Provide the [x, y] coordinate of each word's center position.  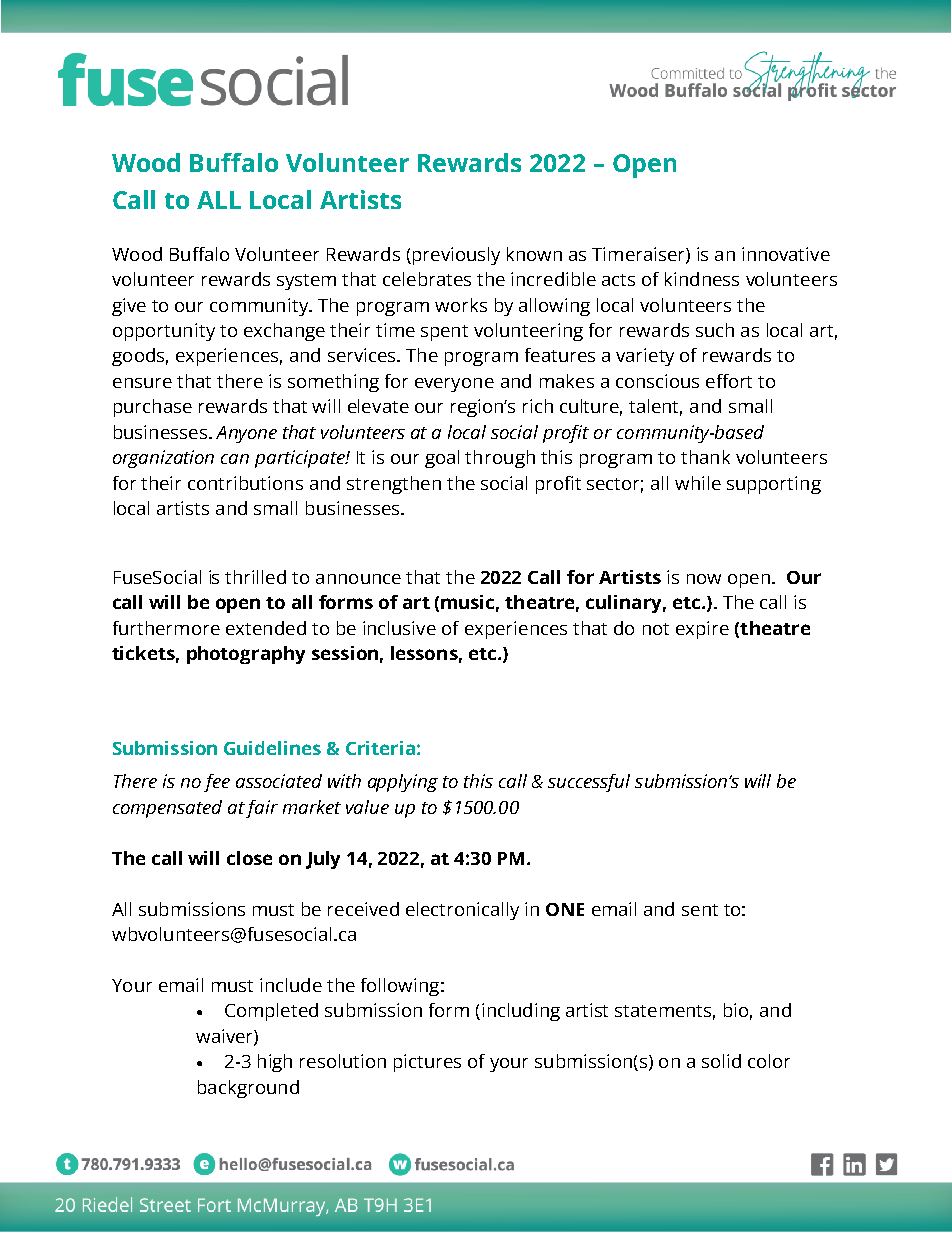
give [129, 307]
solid [721, 1061]
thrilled [255, 577]
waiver [225, 1037]
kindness [702, 279]
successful [589, 783]
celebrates [427, 279]
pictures [427, 1063]
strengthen [394, 485]
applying [403, 783]
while [698, 483]
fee [217, 783]
